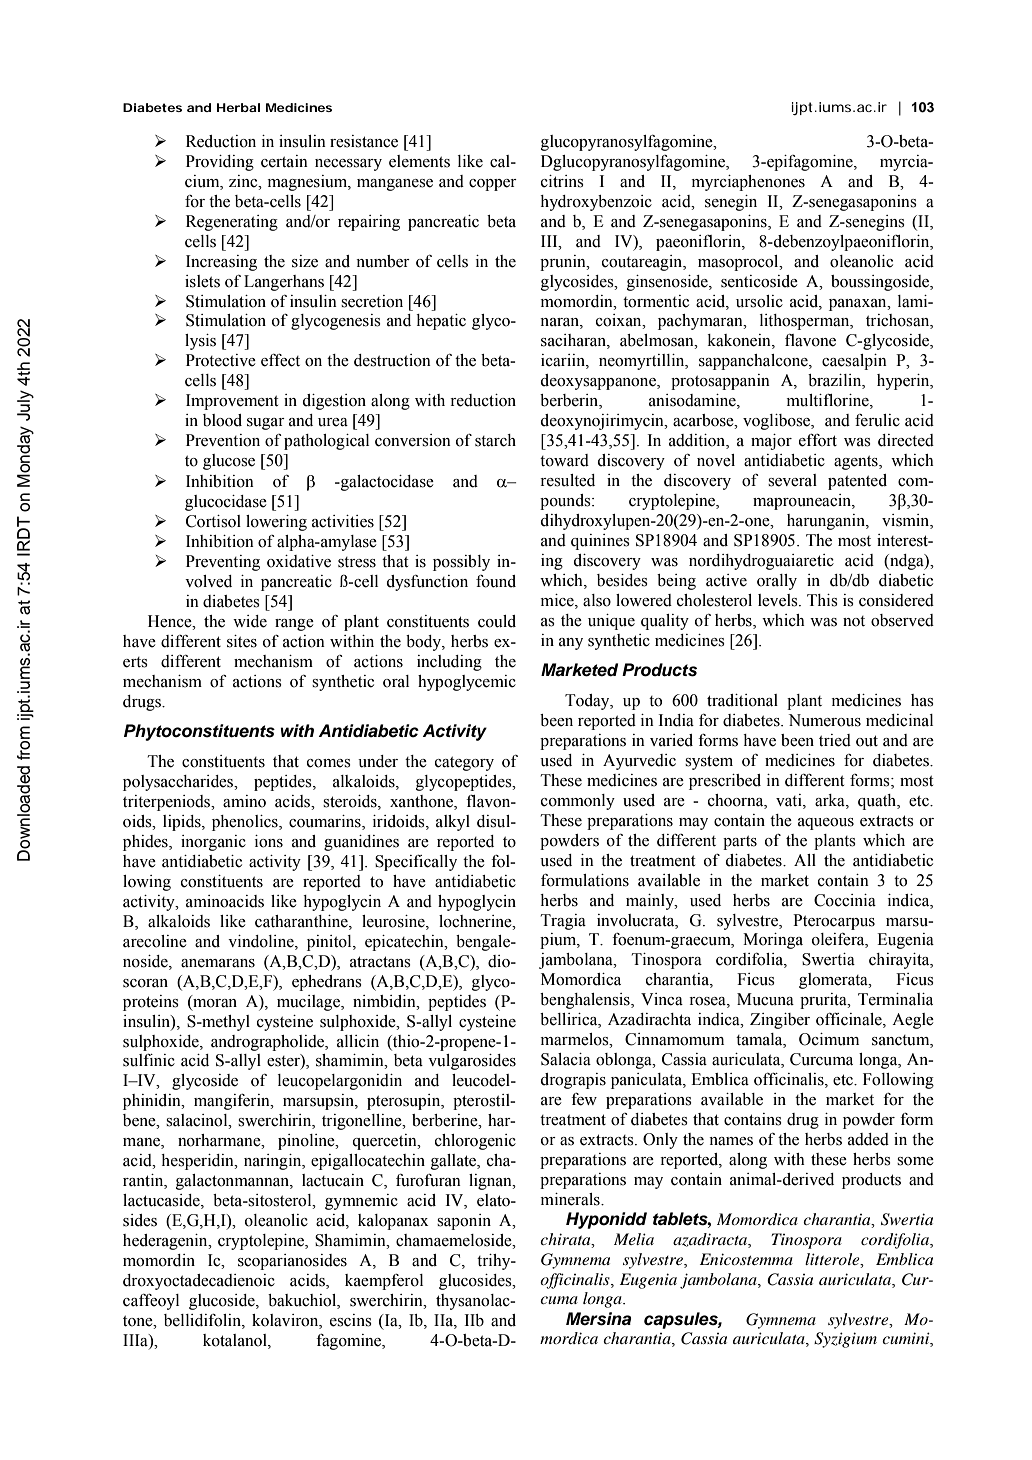 The height and width of the page is (1460, 1032). I want to click on mucilage, so click(309, 1003).
